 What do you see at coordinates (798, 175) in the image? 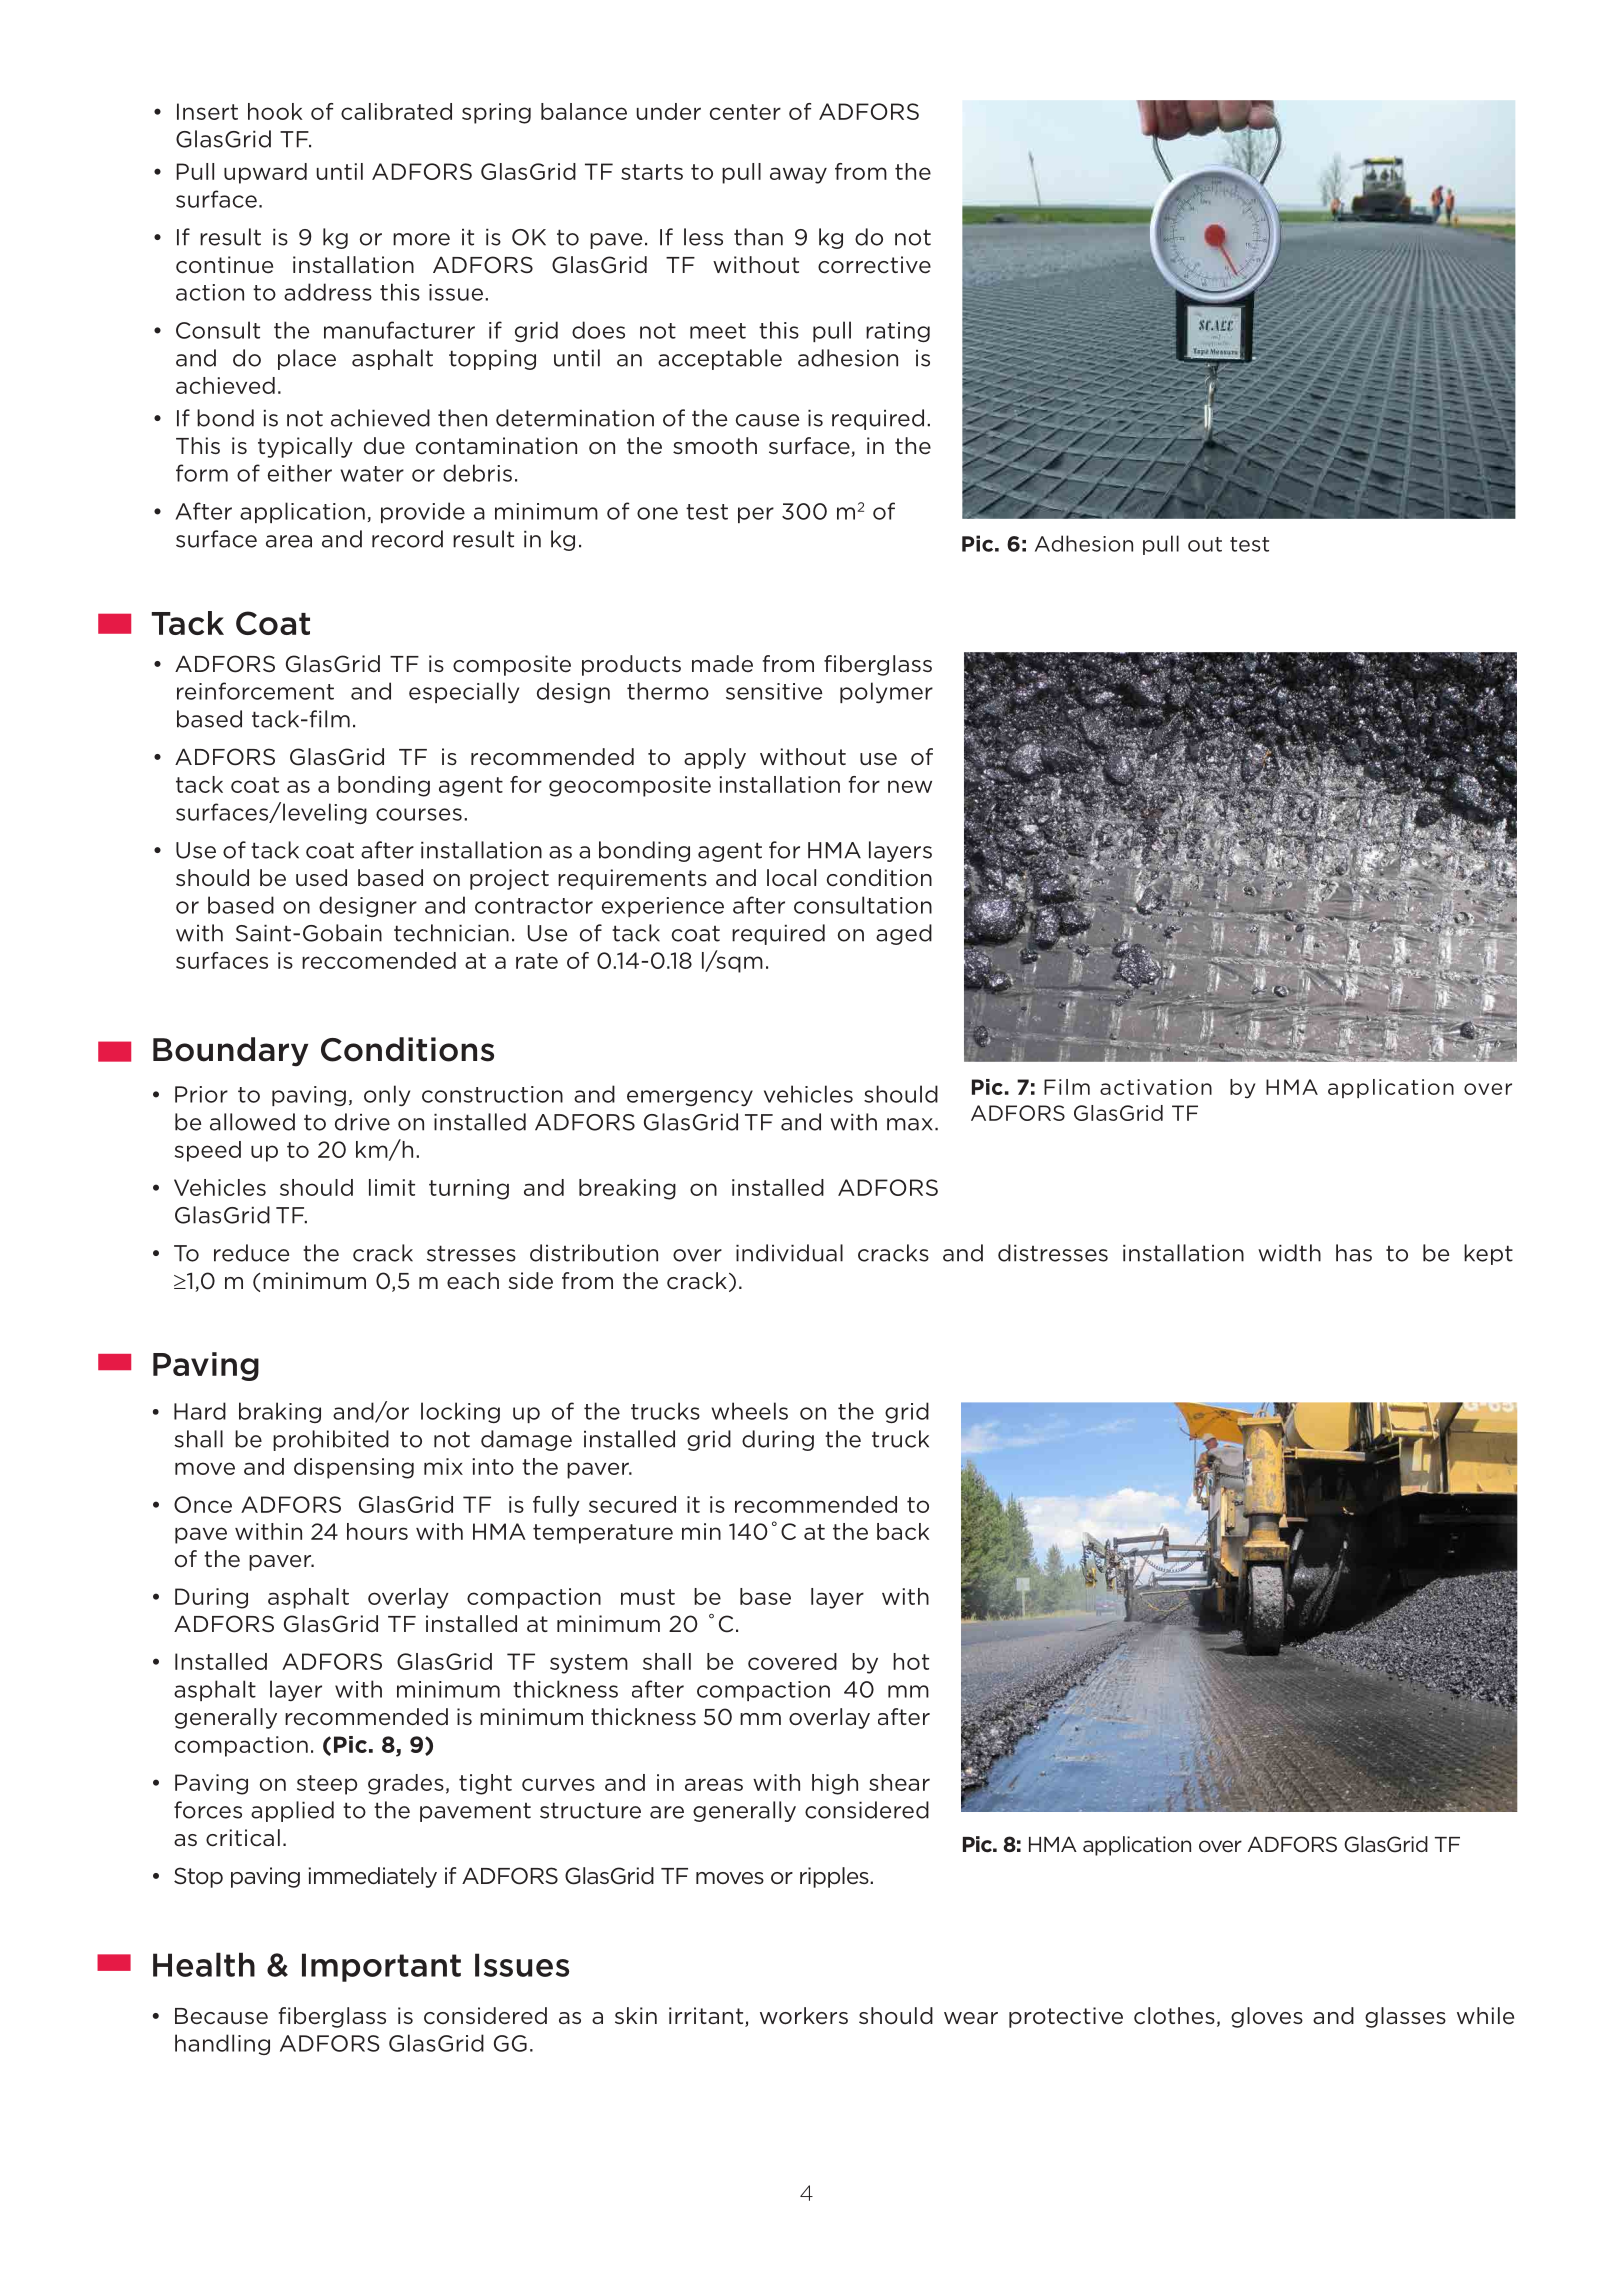
I see `away` at bounding box center [798, 175].
